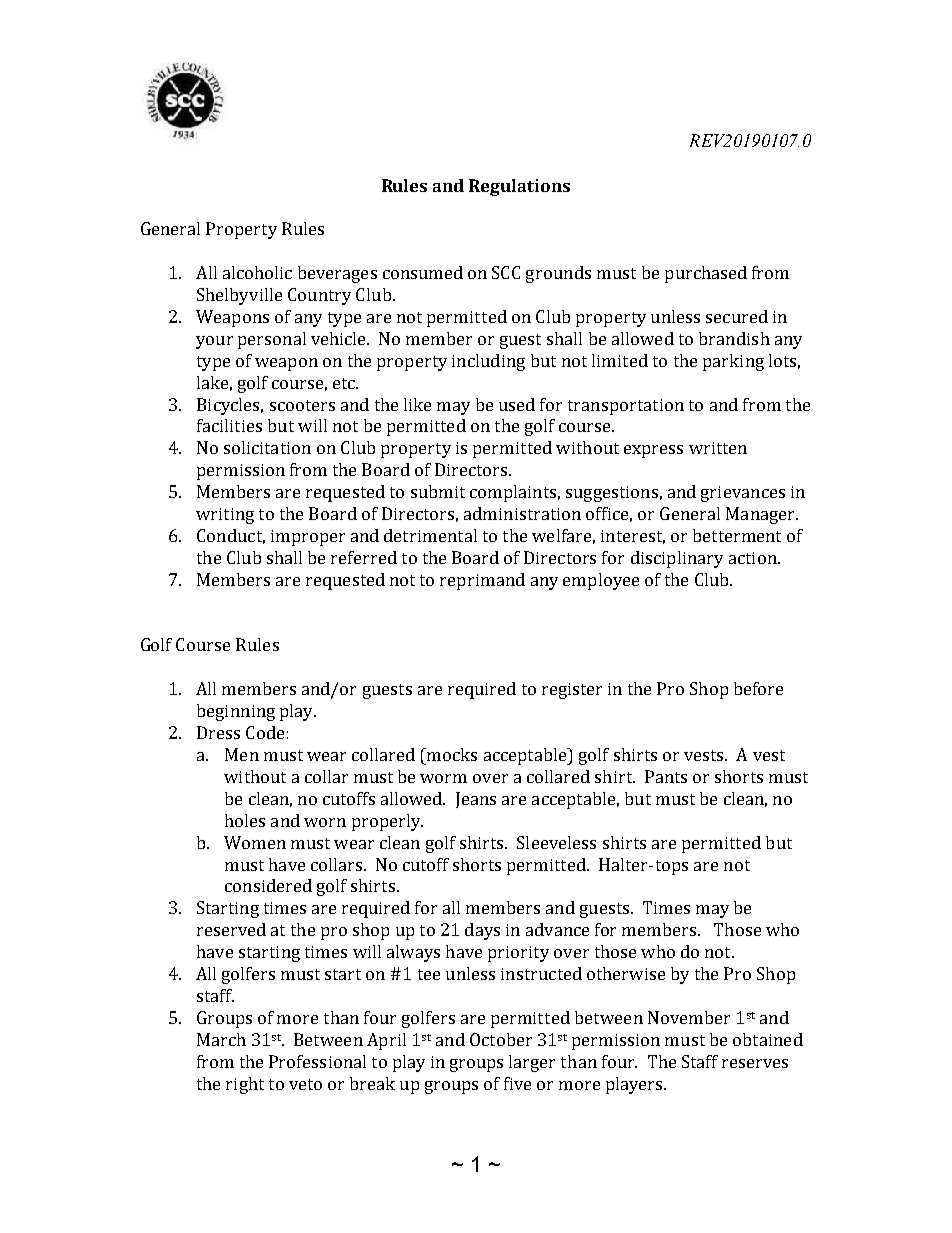 The height and width of the screenshot is (1233, 952). I want to click on November, so click(689, 1017).
